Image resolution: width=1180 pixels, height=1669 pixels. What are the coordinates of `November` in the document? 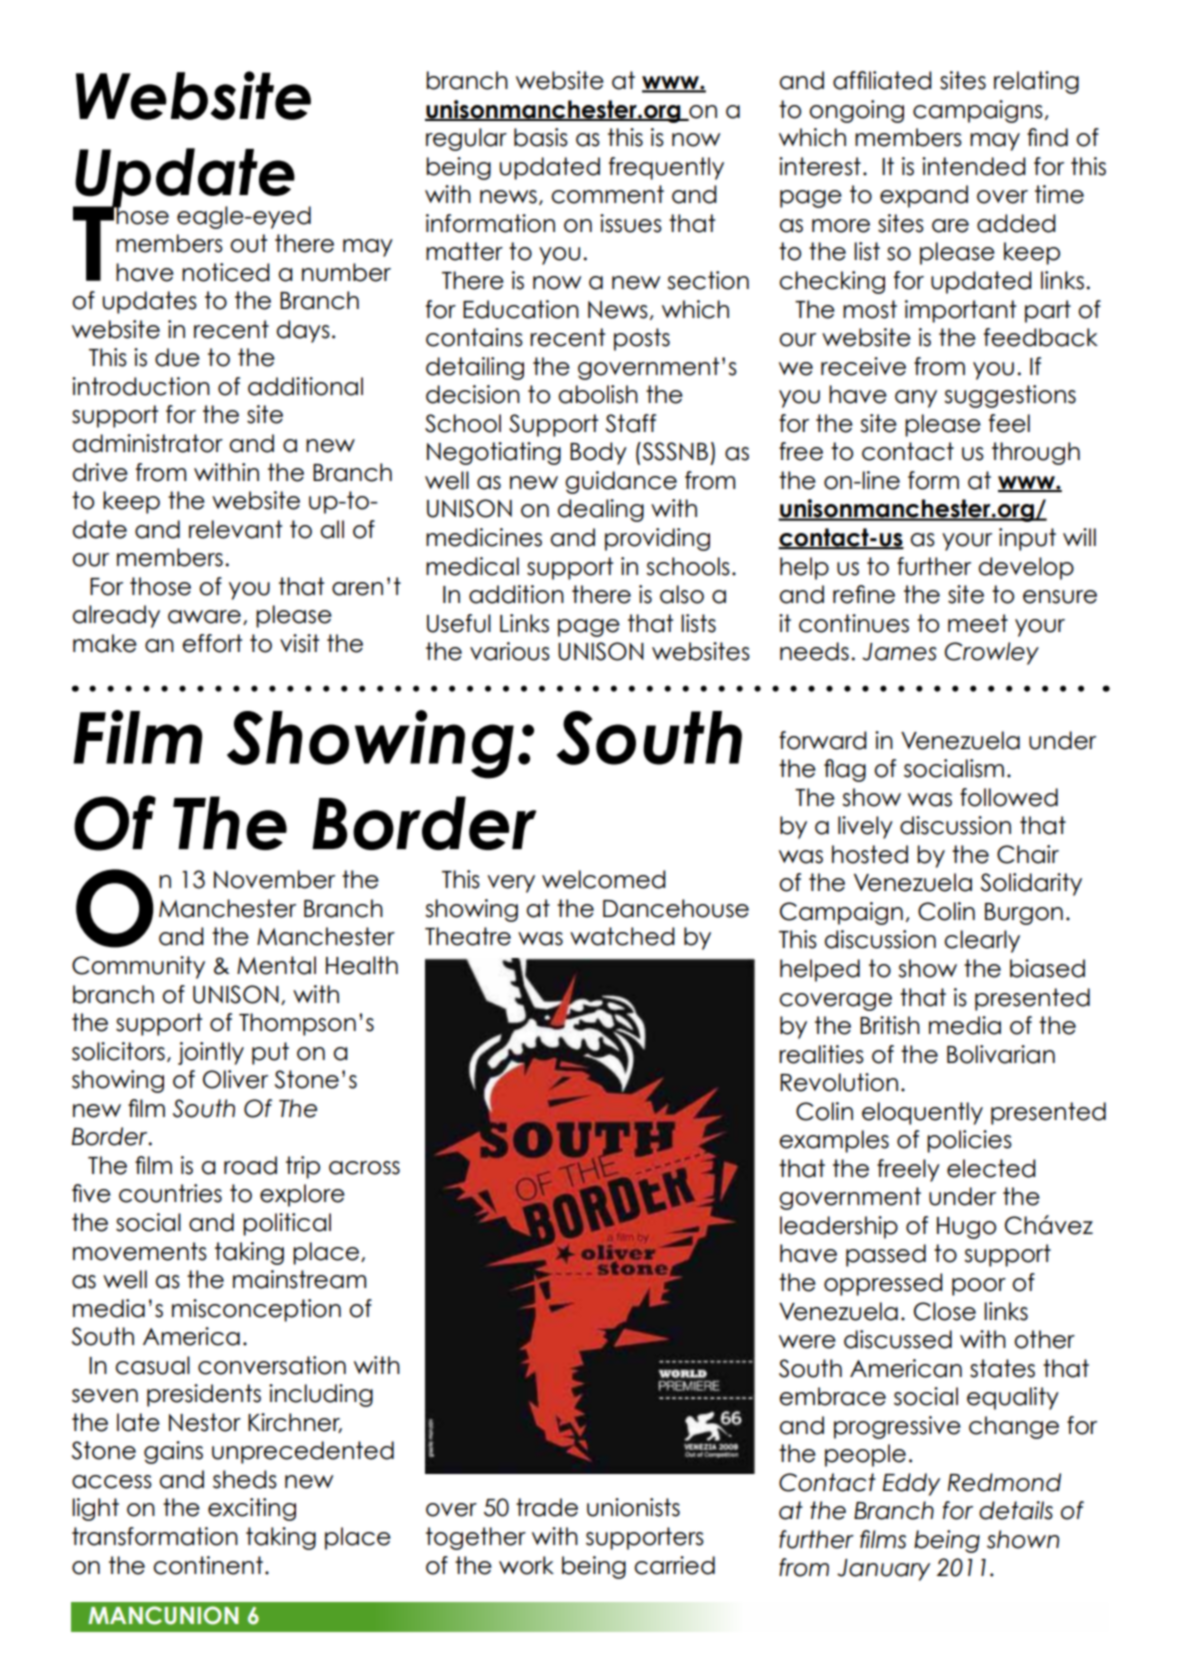 It's located at (274, 879).
